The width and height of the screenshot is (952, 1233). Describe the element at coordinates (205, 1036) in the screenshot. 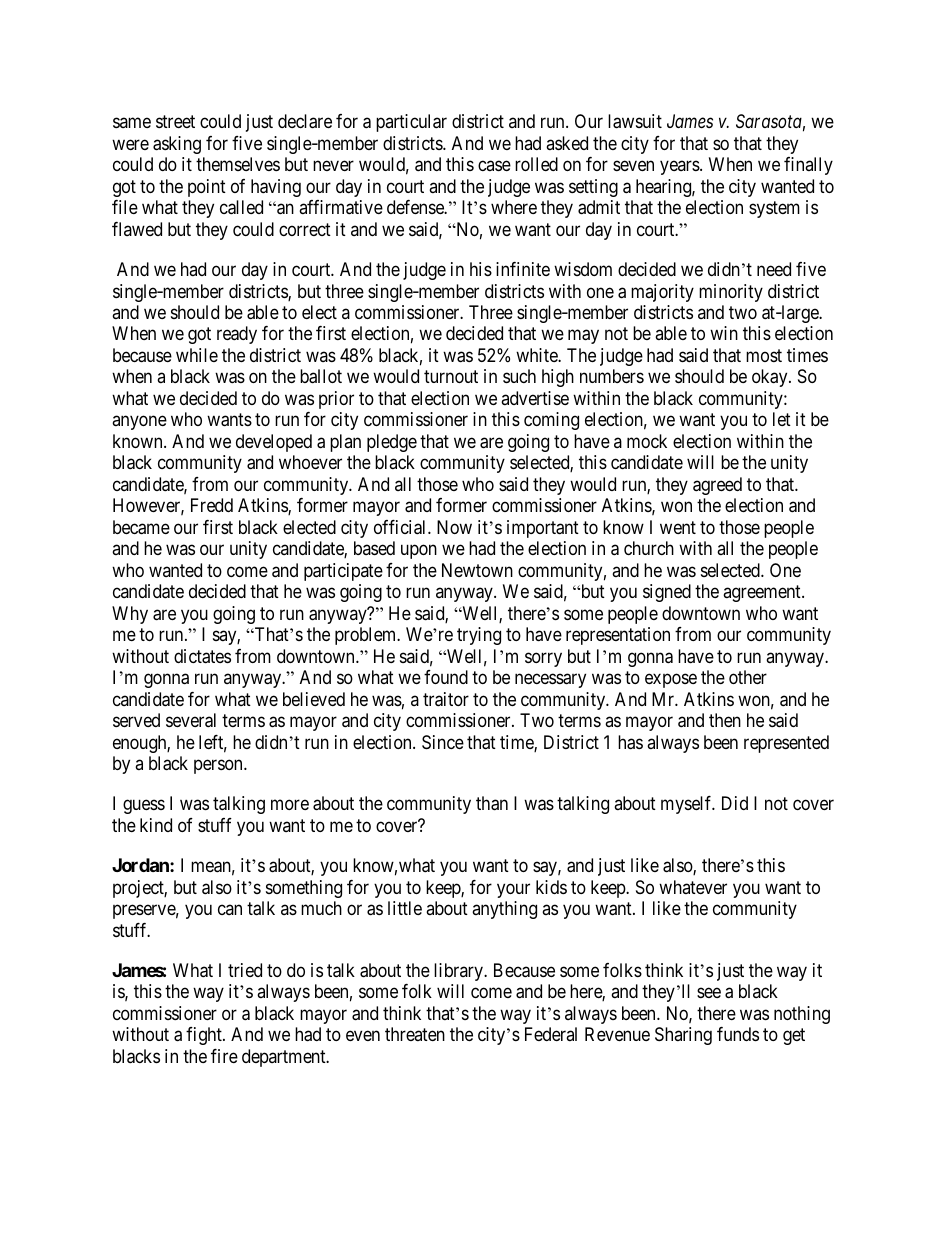

I see `fight` at that location.
